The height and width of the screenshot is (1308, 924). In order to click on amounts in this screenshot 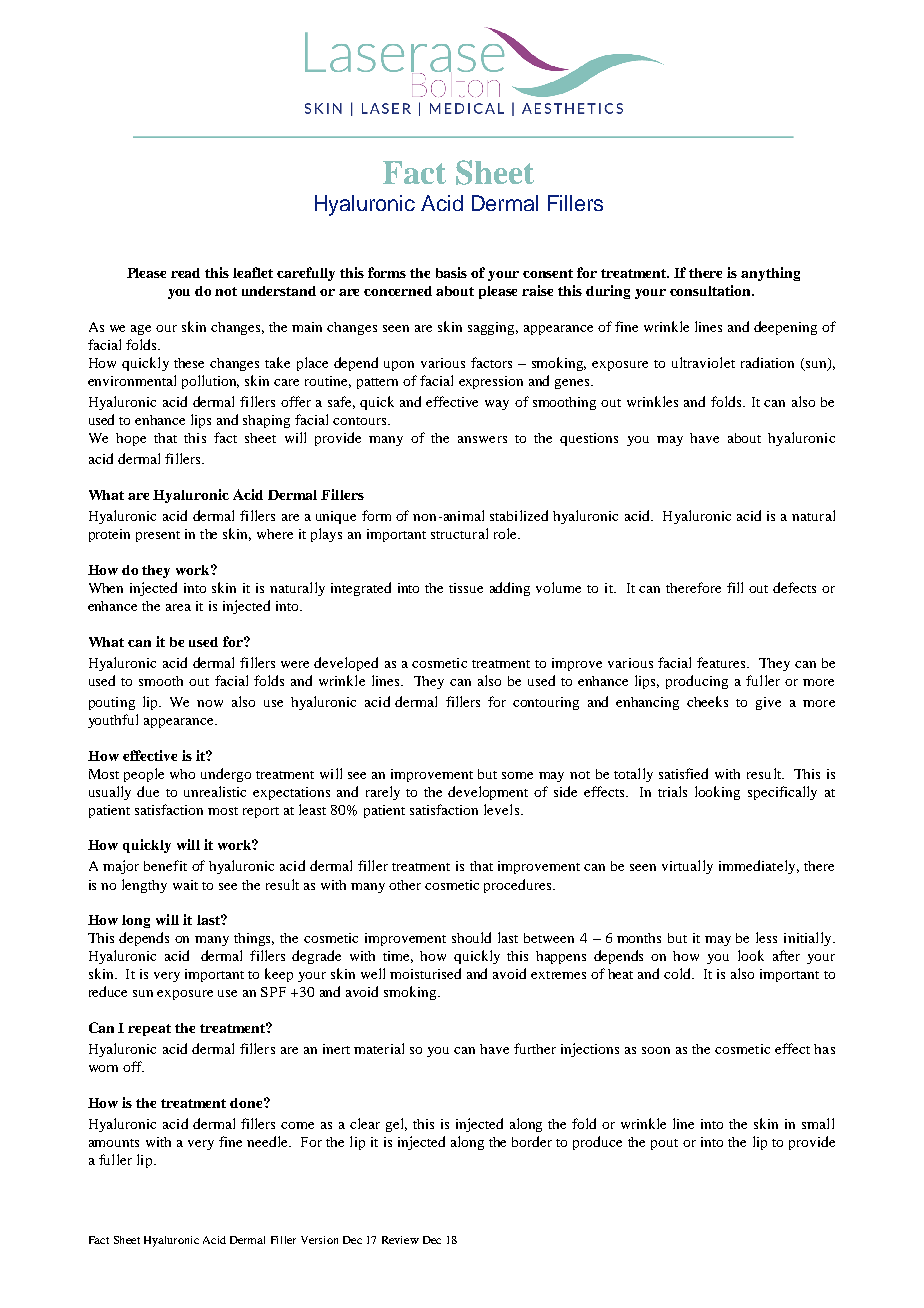, I will do `click(114, 1143)`.
